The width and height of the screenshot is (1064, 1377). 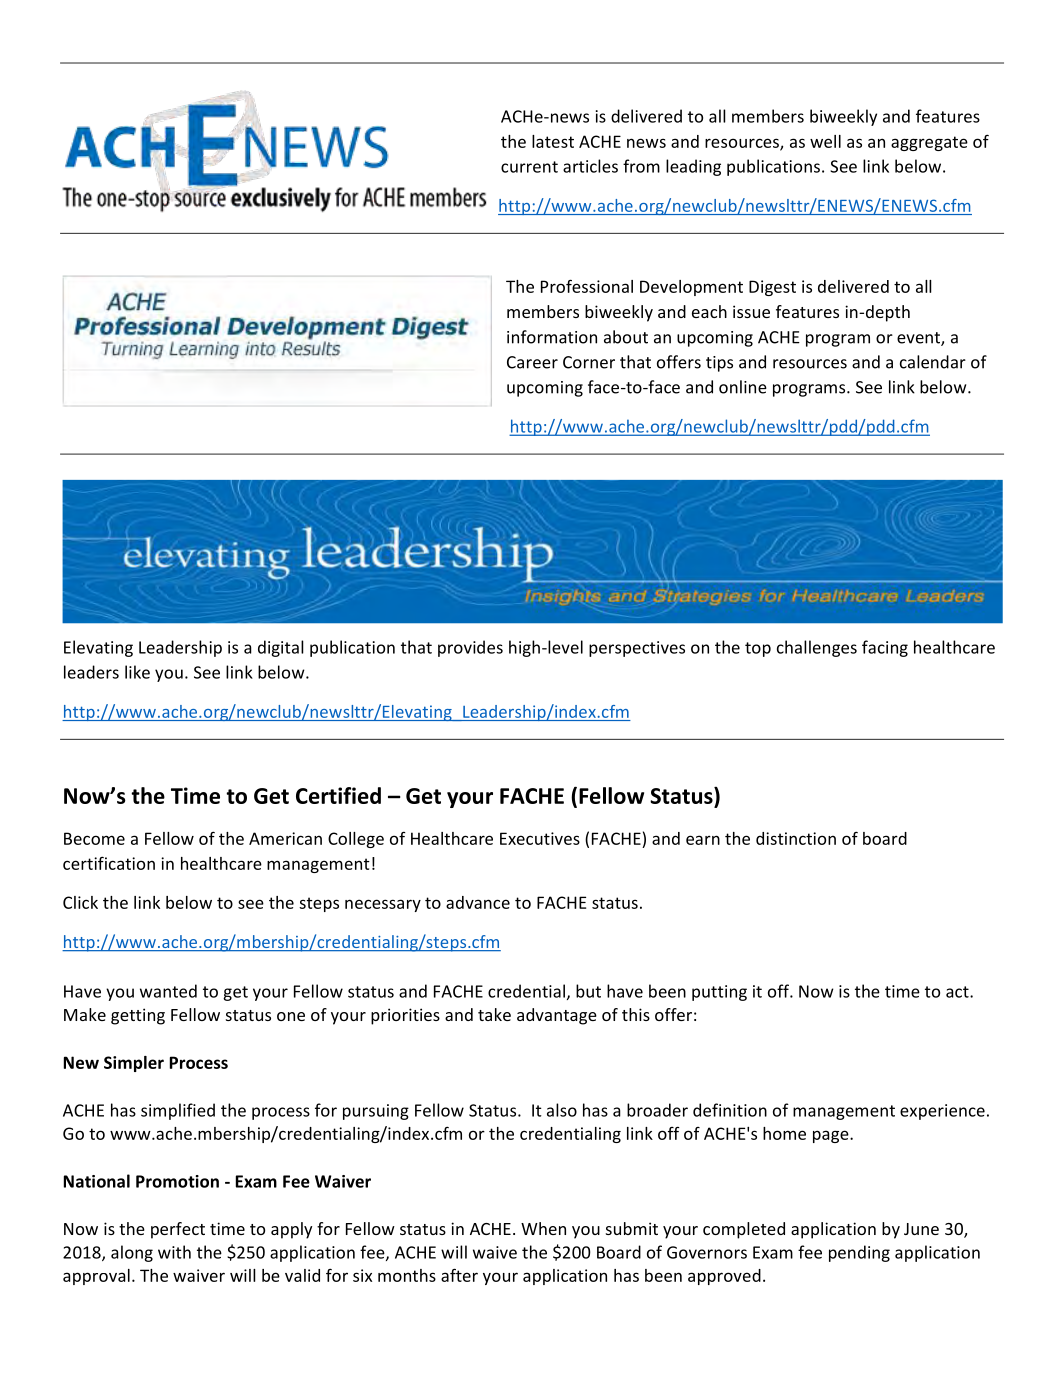 I want to click on digital, so click(x=281, y=648).
